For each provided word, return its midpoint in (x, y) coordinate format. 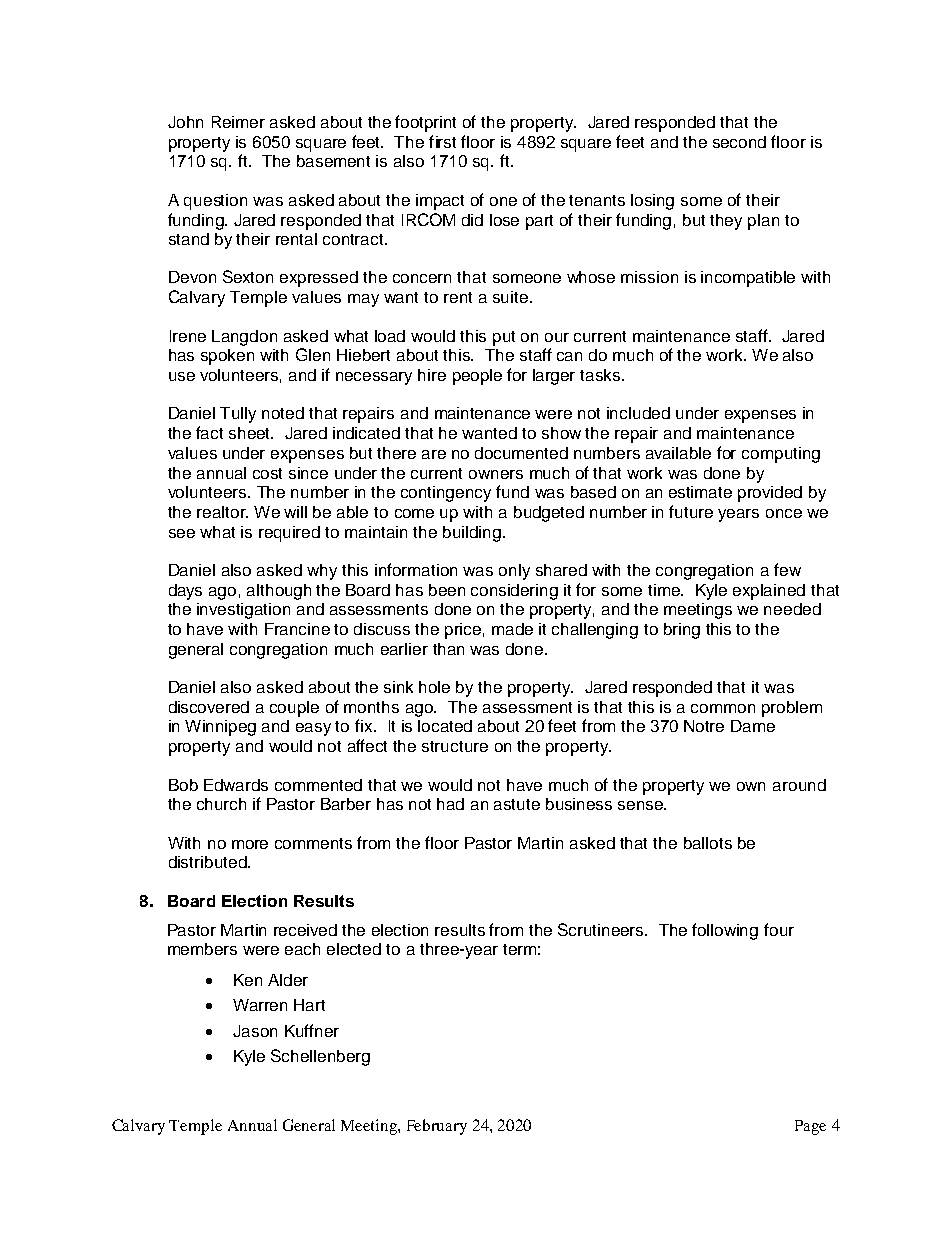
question (215, 202)
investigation (243, 611)
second (739, 142)
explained (769, 592)
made (512, 629)
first (442, 141)
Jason (255, 1031)
